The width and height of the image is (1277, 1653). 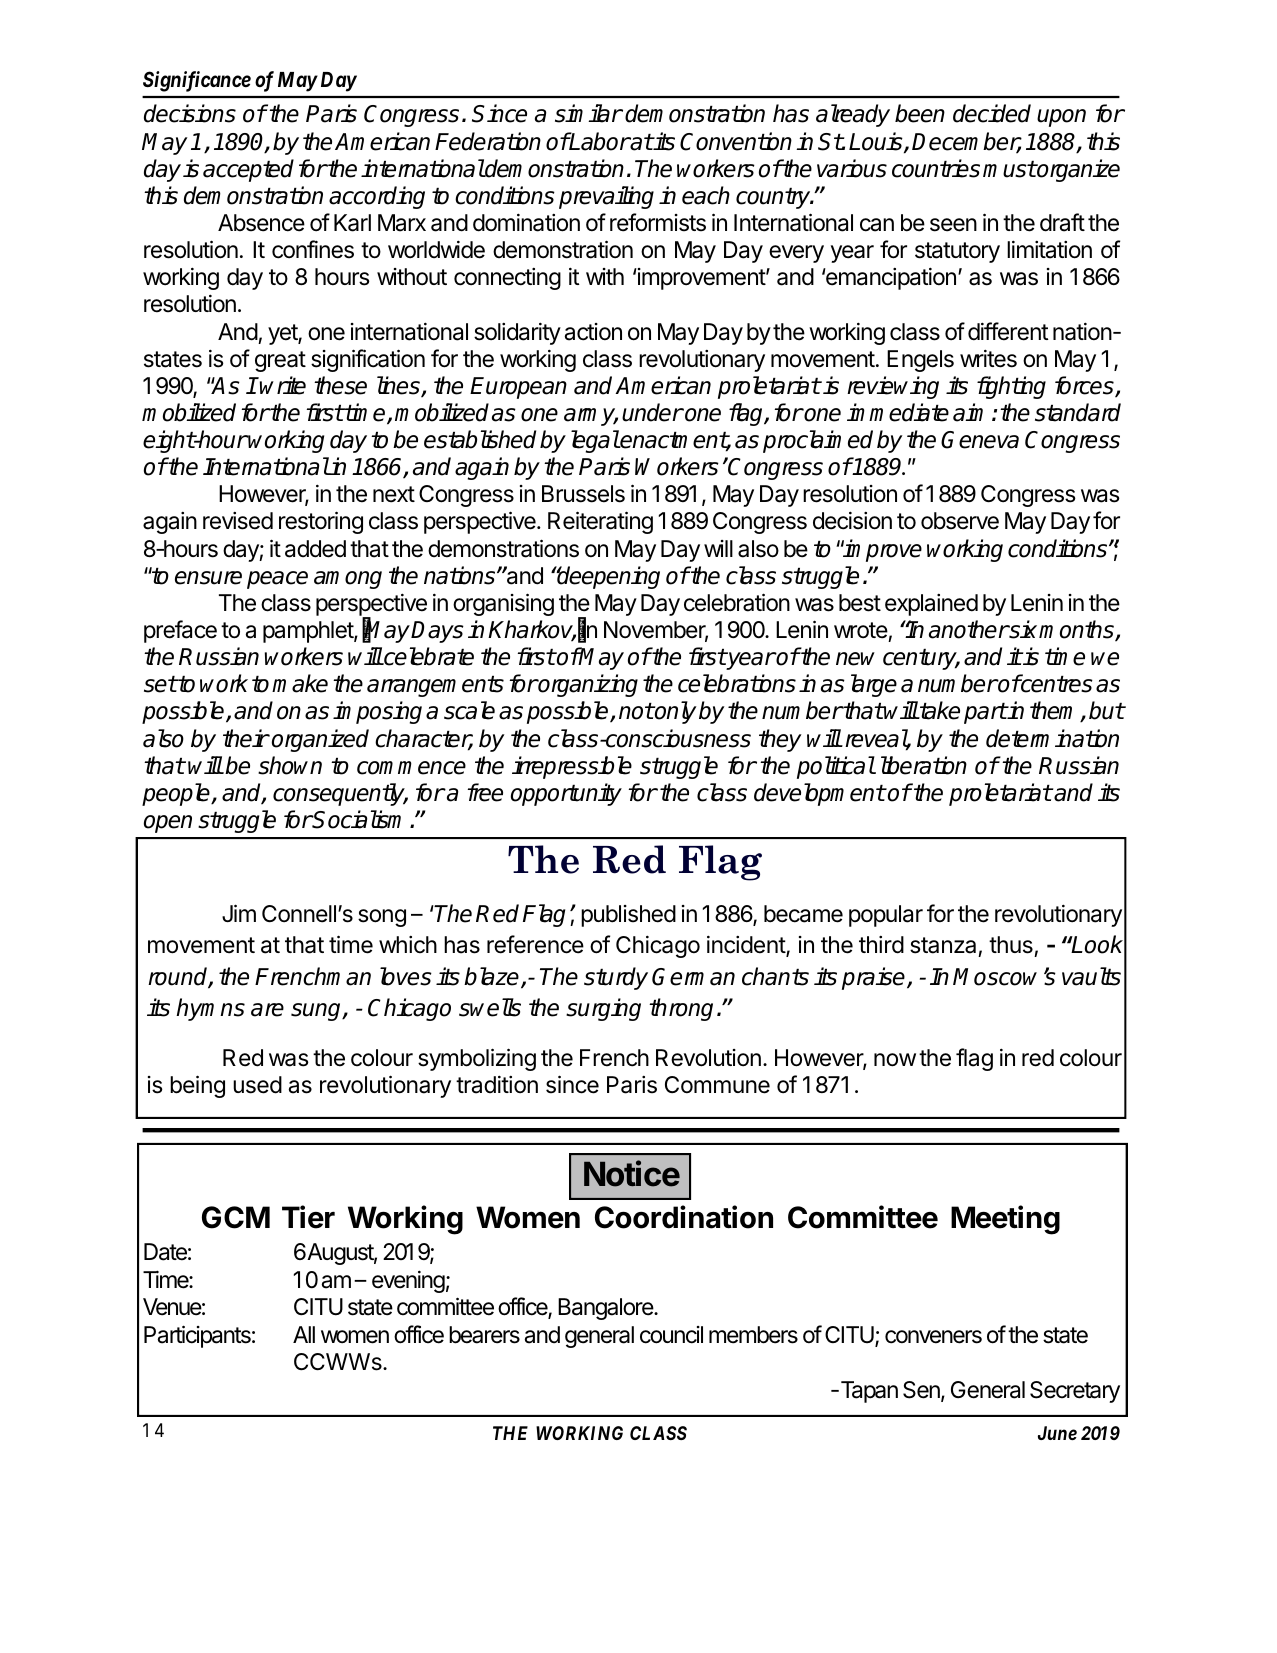 I want to click on these, so click(x=340, y=385).
